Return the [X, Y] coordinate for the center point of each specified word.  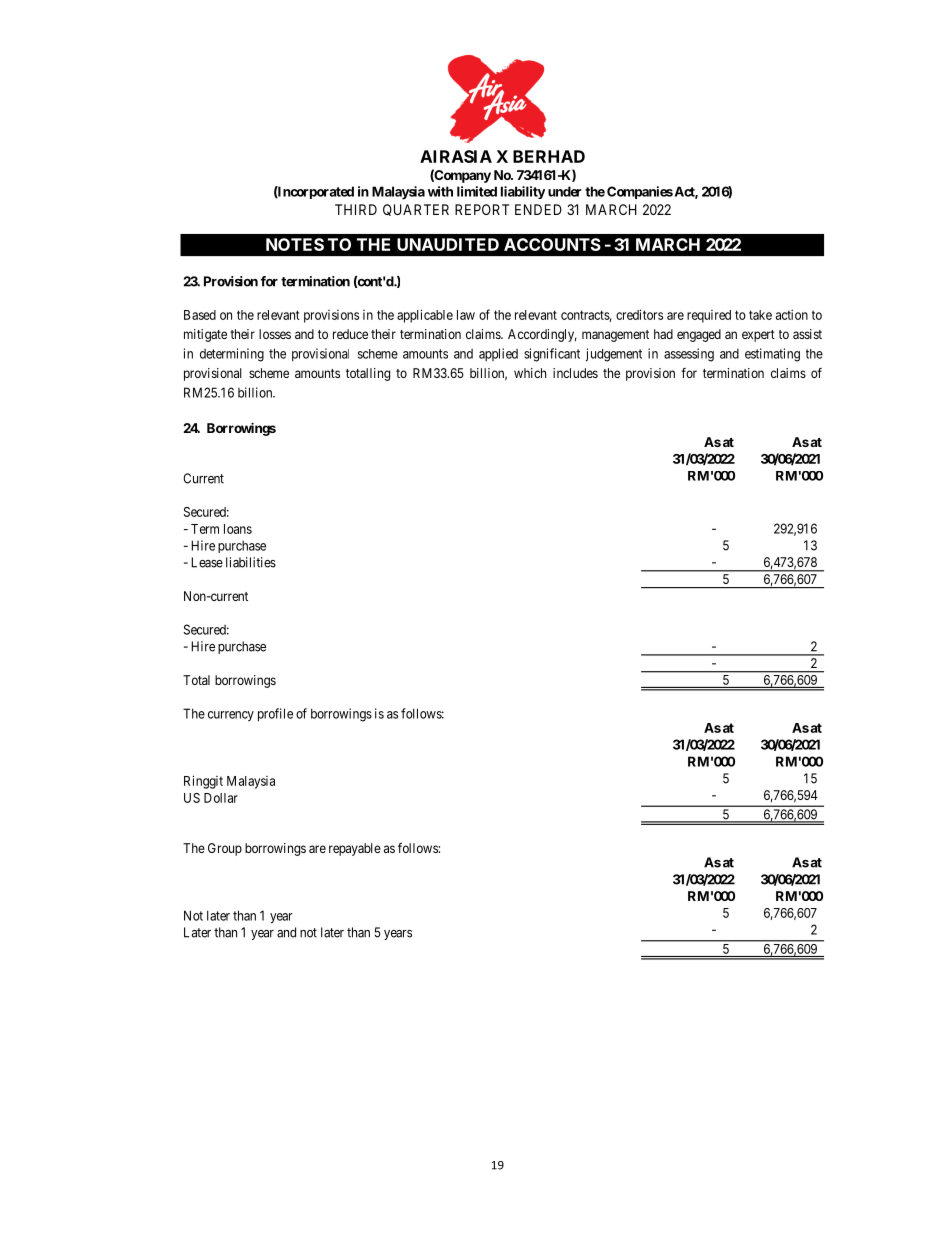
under [565, 191]
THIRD [356, 209]
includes [575, 373]
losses [275, 334]
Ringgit [203, 782]
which [530, 373]
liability [523, 192]
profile [275, 715]
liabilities [251, 562]
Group [225, 849]
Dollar [221, 798]
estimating [772, 355]
